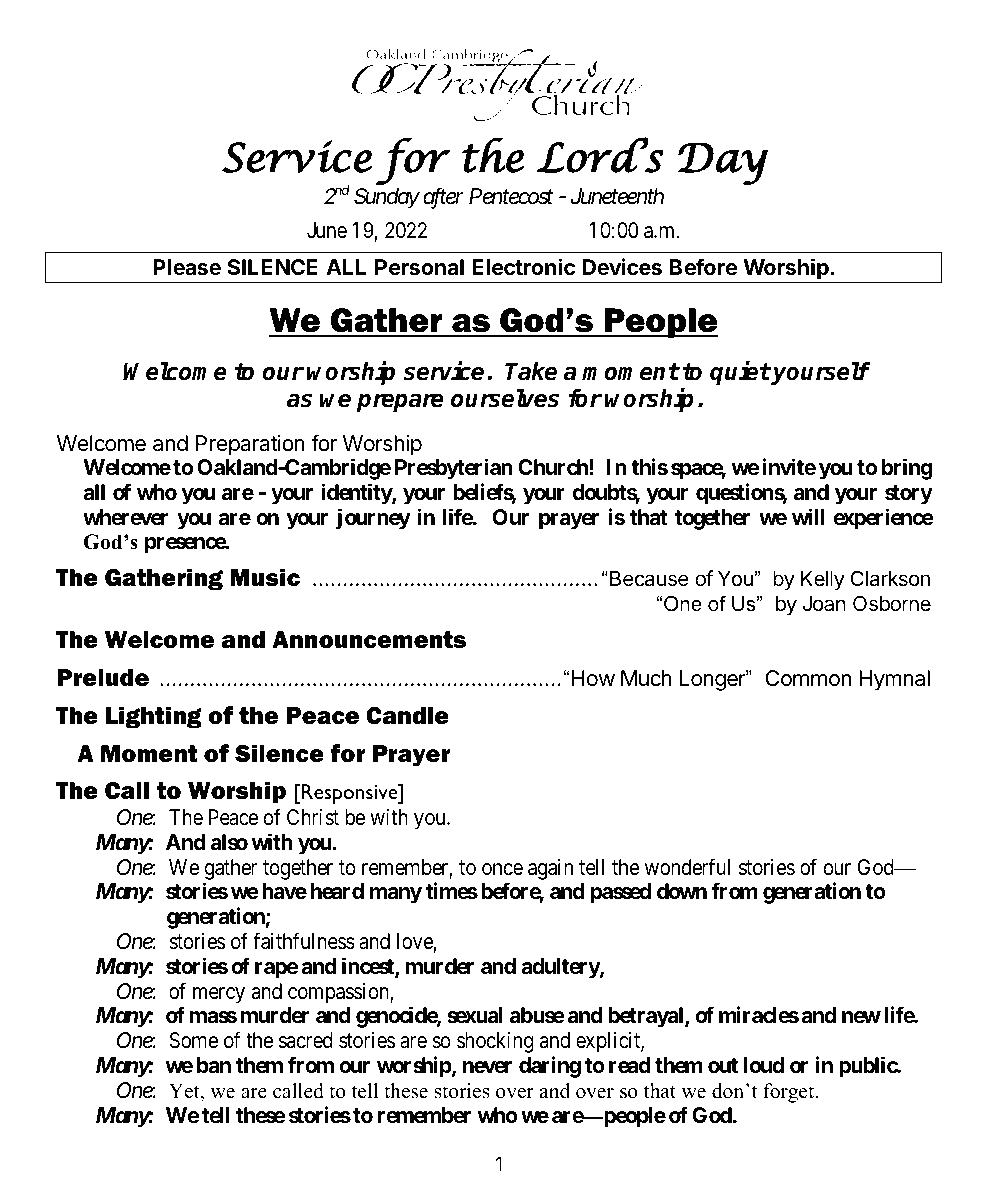  What do you see at coordinates (622, 267) in the page?
I see `Devices` at bounding box center [622, 267].
